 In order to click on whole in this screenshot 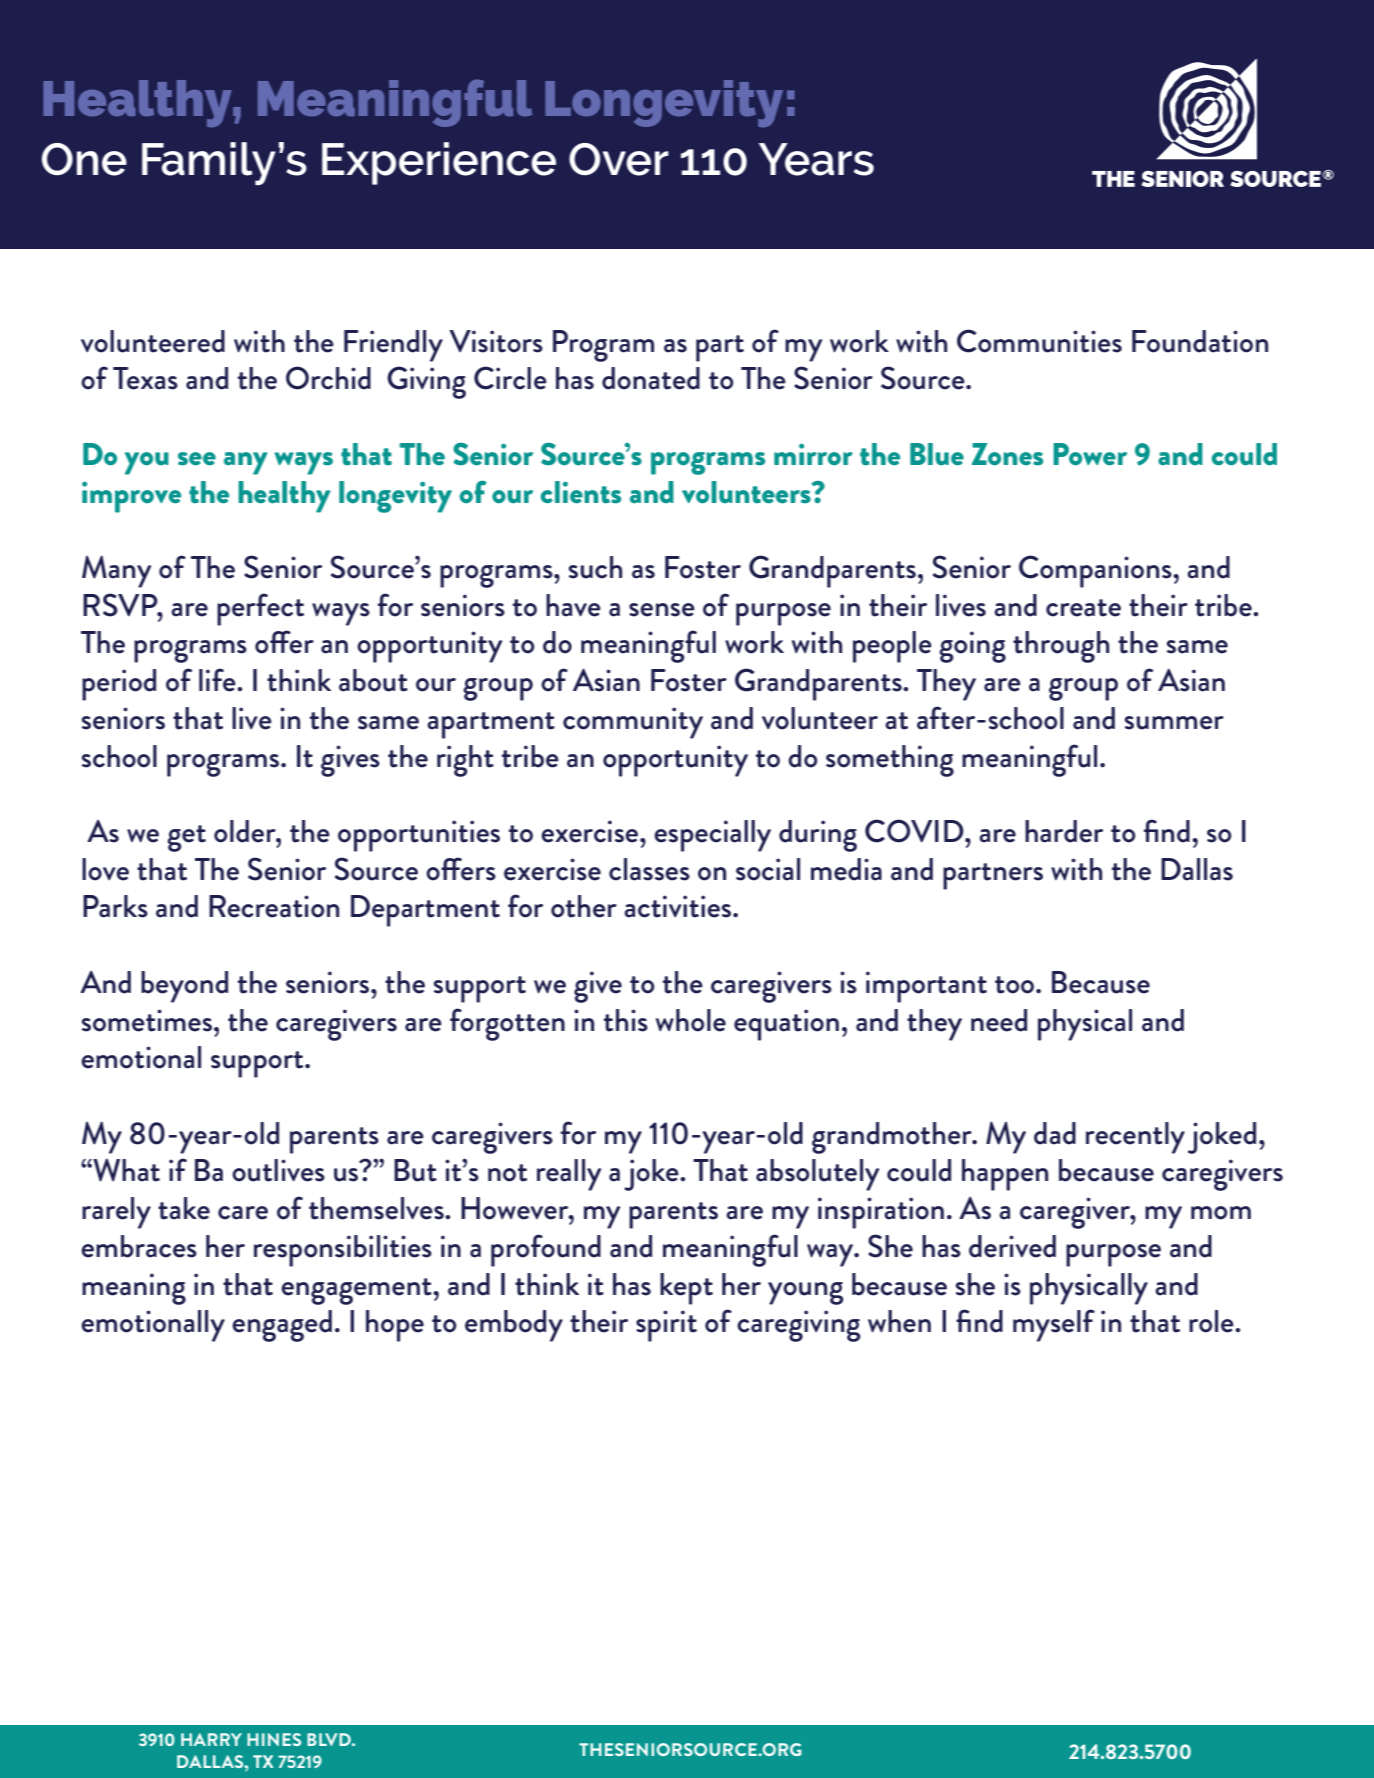, I will do `click(691, 1020)`.
